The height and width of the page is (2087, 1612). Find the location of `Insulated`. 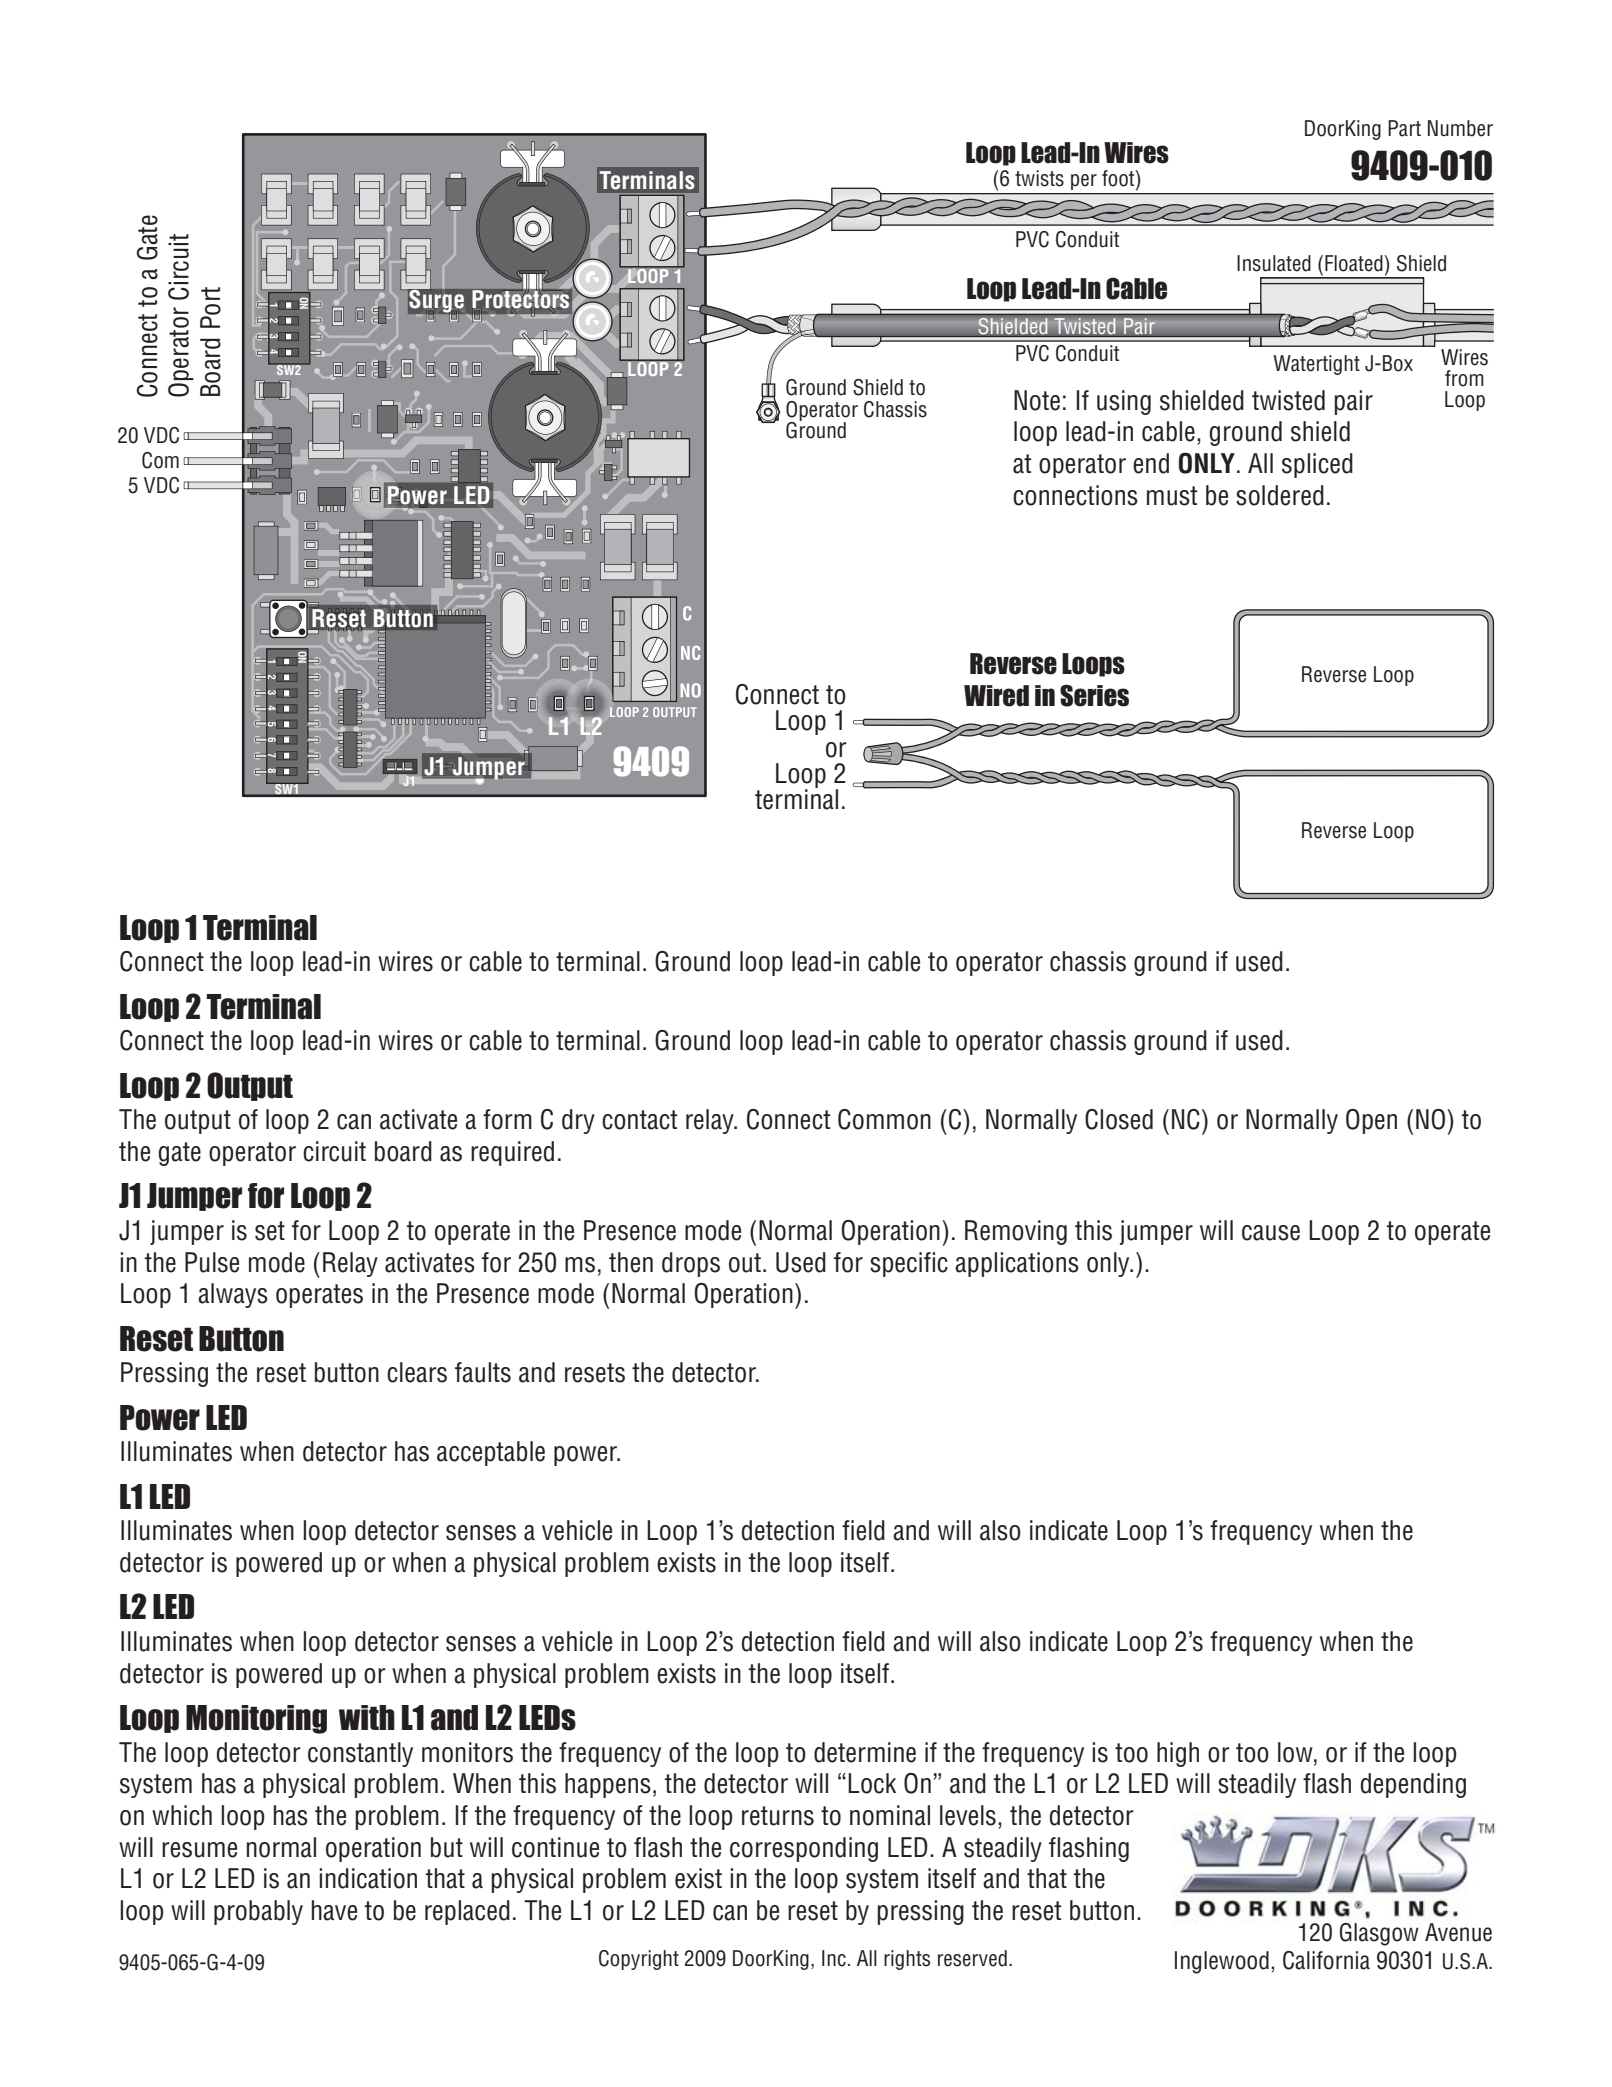

Insulated is located at coordinates (1274, 263).
